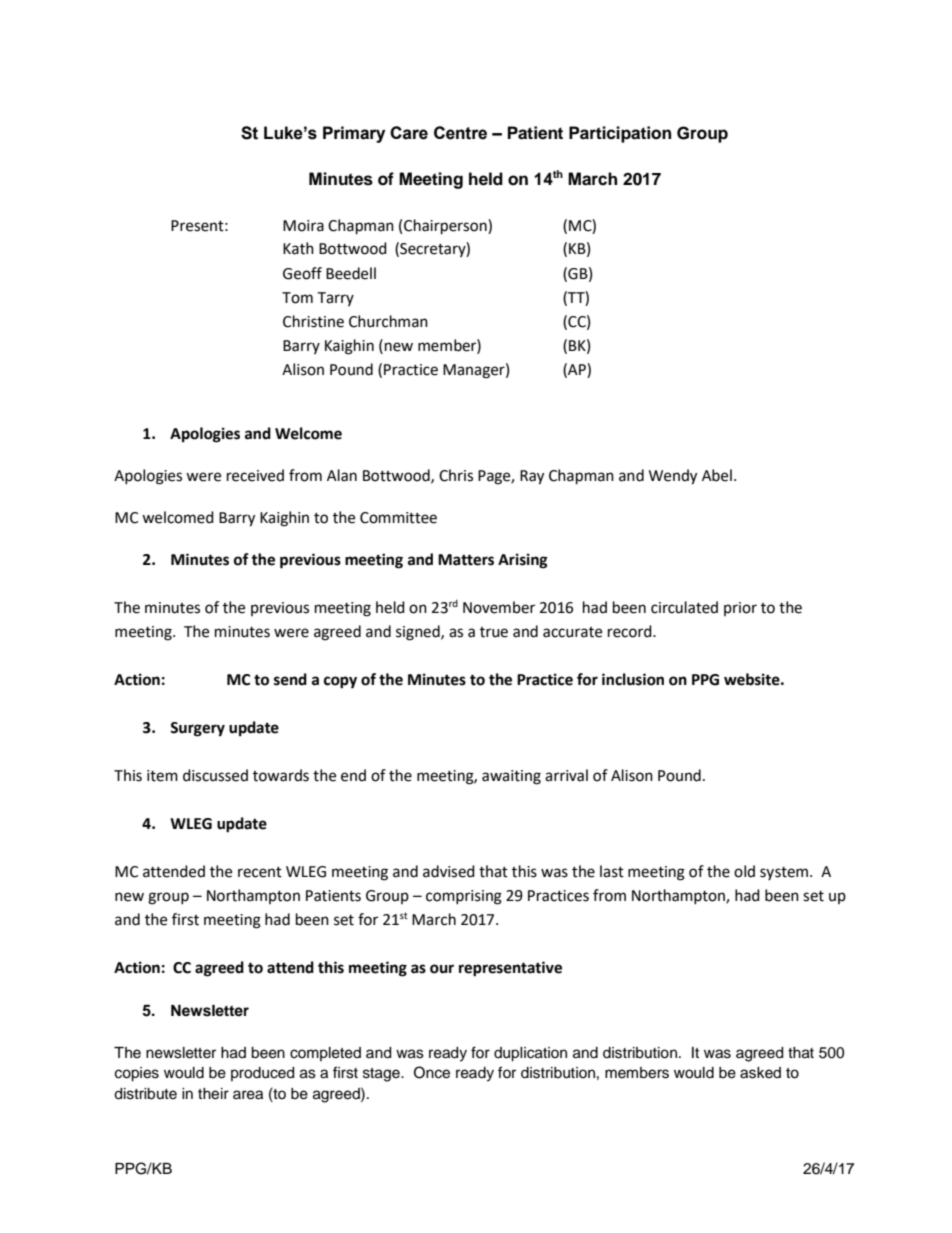  I want to click on their, so click(213, 1094).
